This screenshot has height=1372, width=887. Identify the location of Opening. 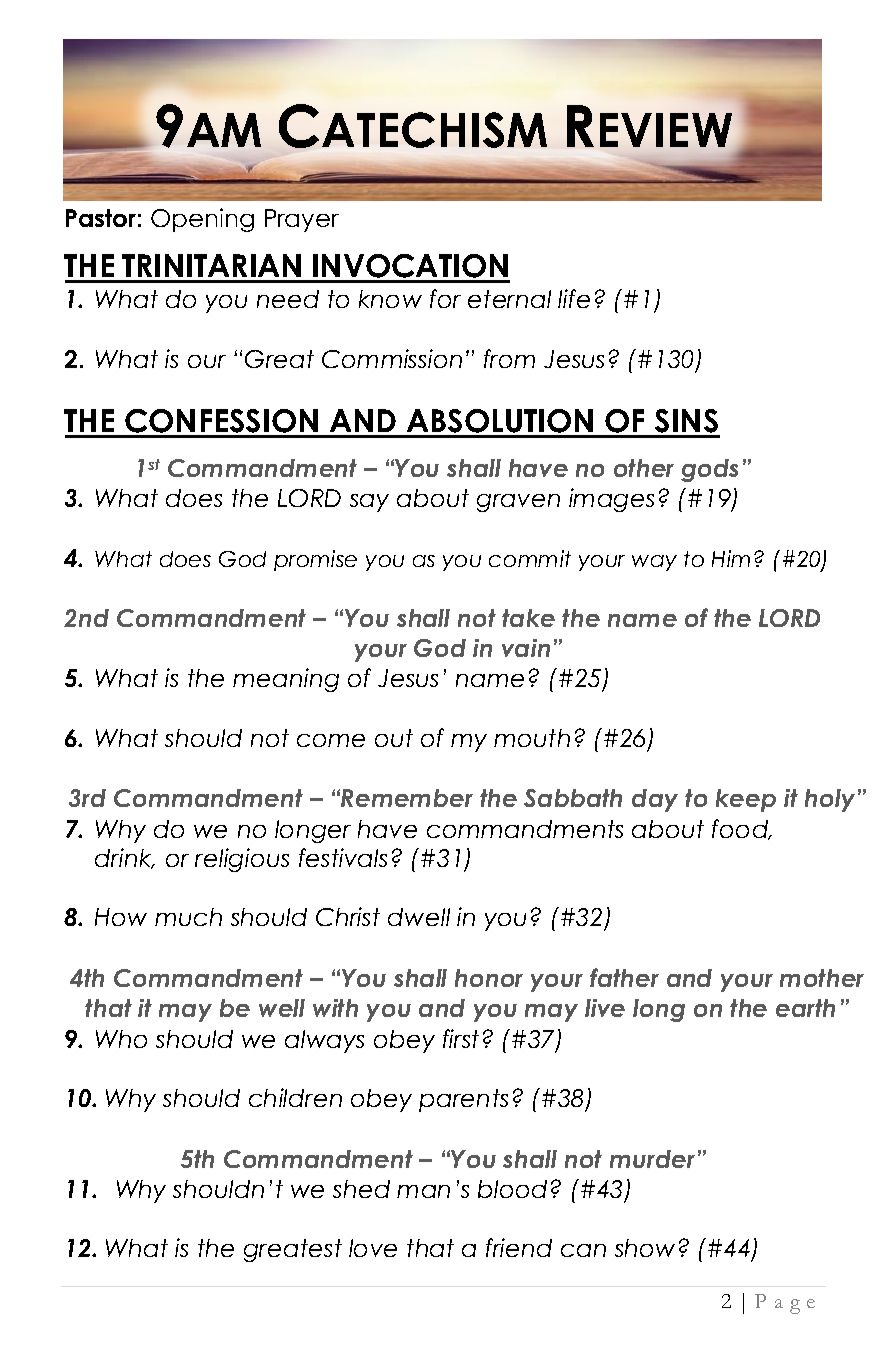
(202, 220).
